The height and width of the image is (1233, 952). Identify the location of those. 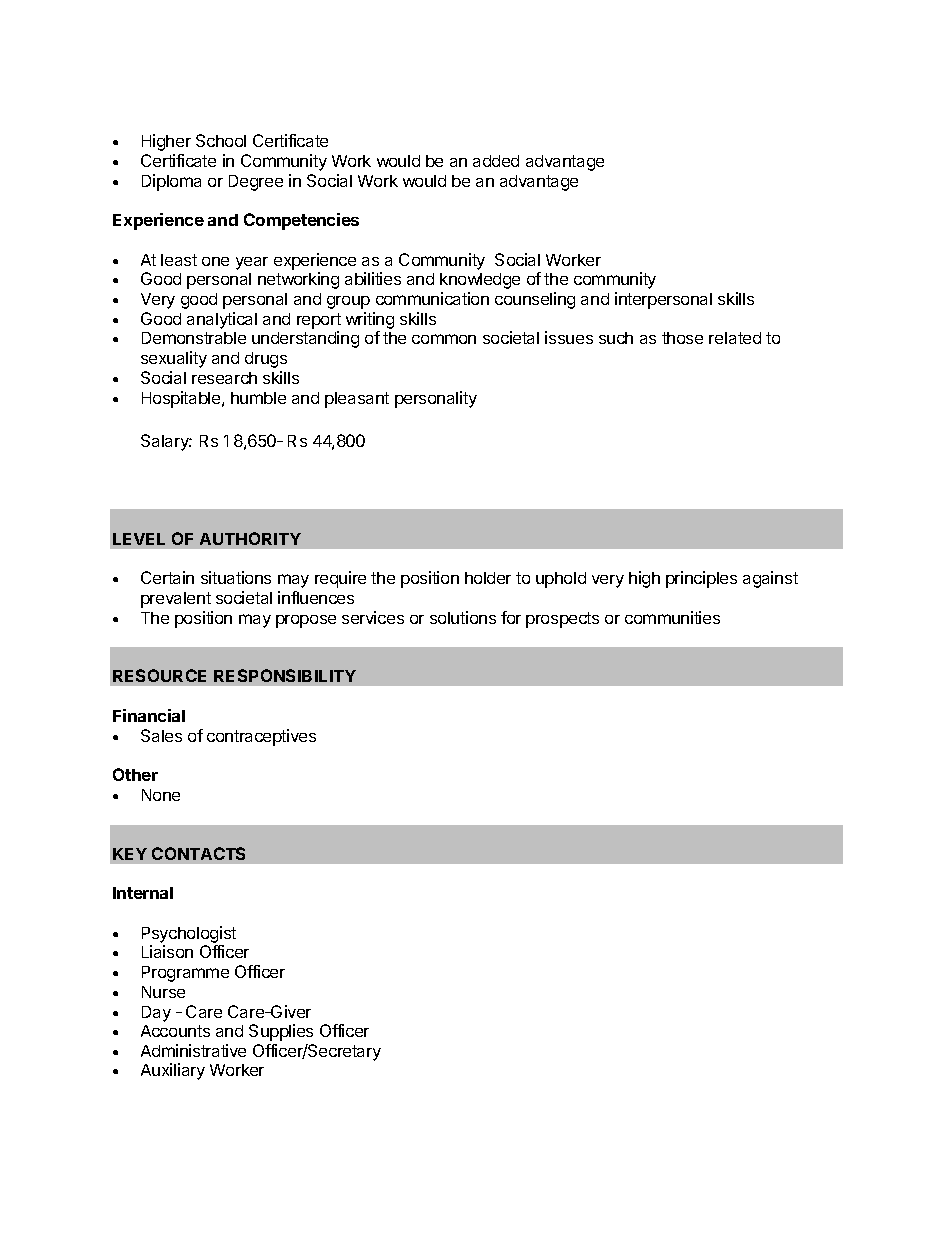
(682, 338).
